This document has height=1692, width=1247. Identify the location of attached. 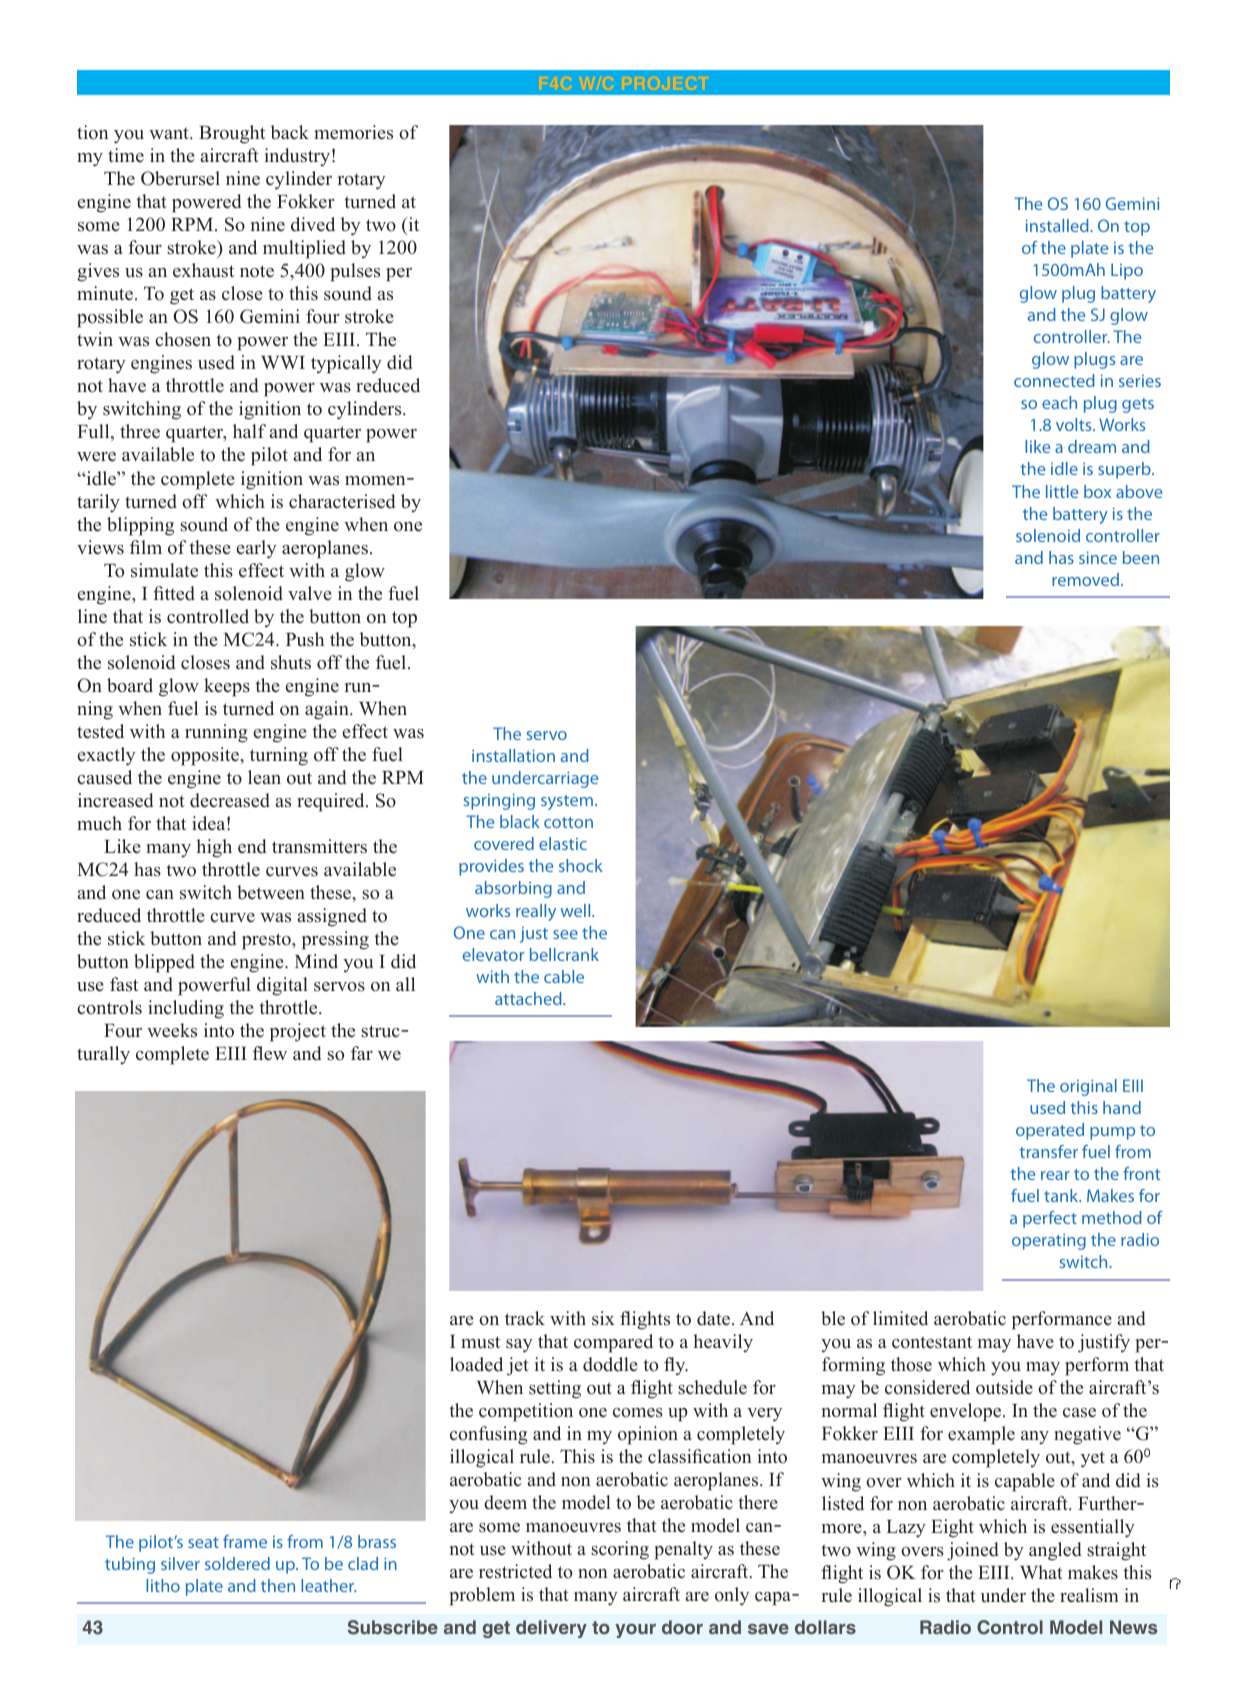
(529, 998).
